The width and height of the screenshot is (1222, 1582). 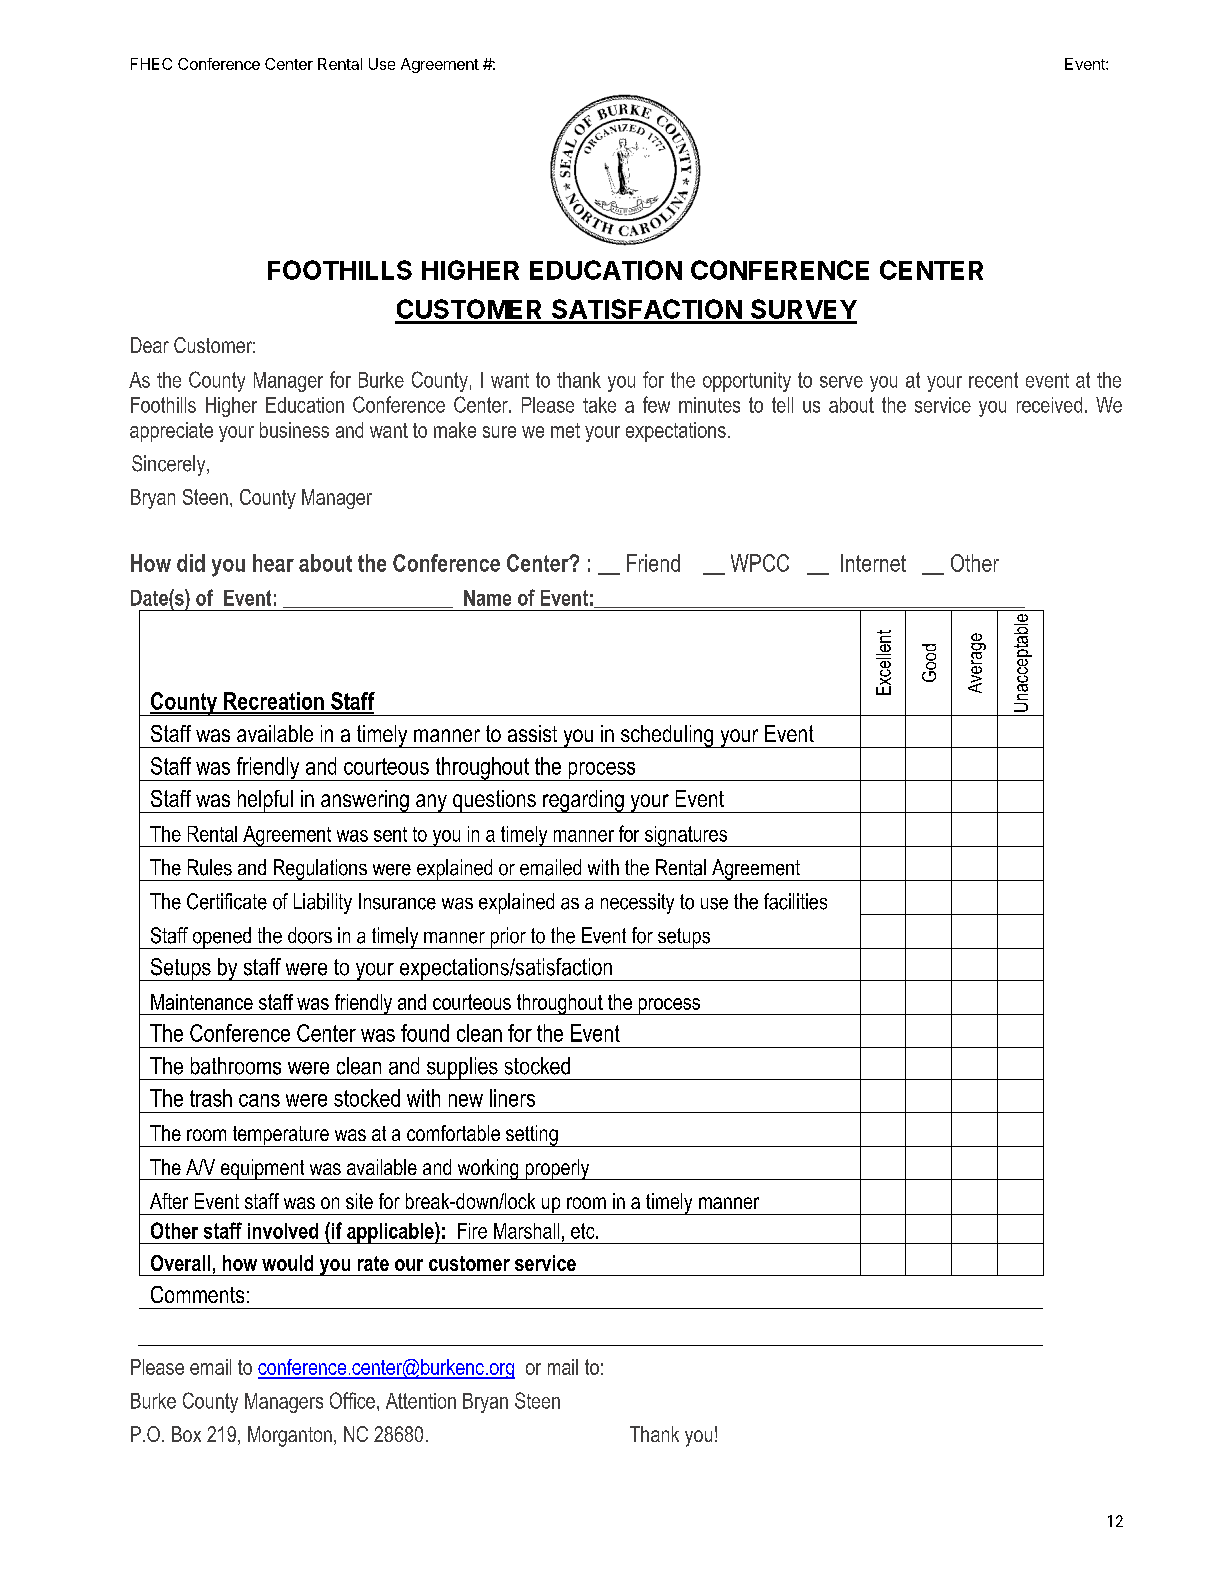 I want to click on take, so click(x=599, y=405).
